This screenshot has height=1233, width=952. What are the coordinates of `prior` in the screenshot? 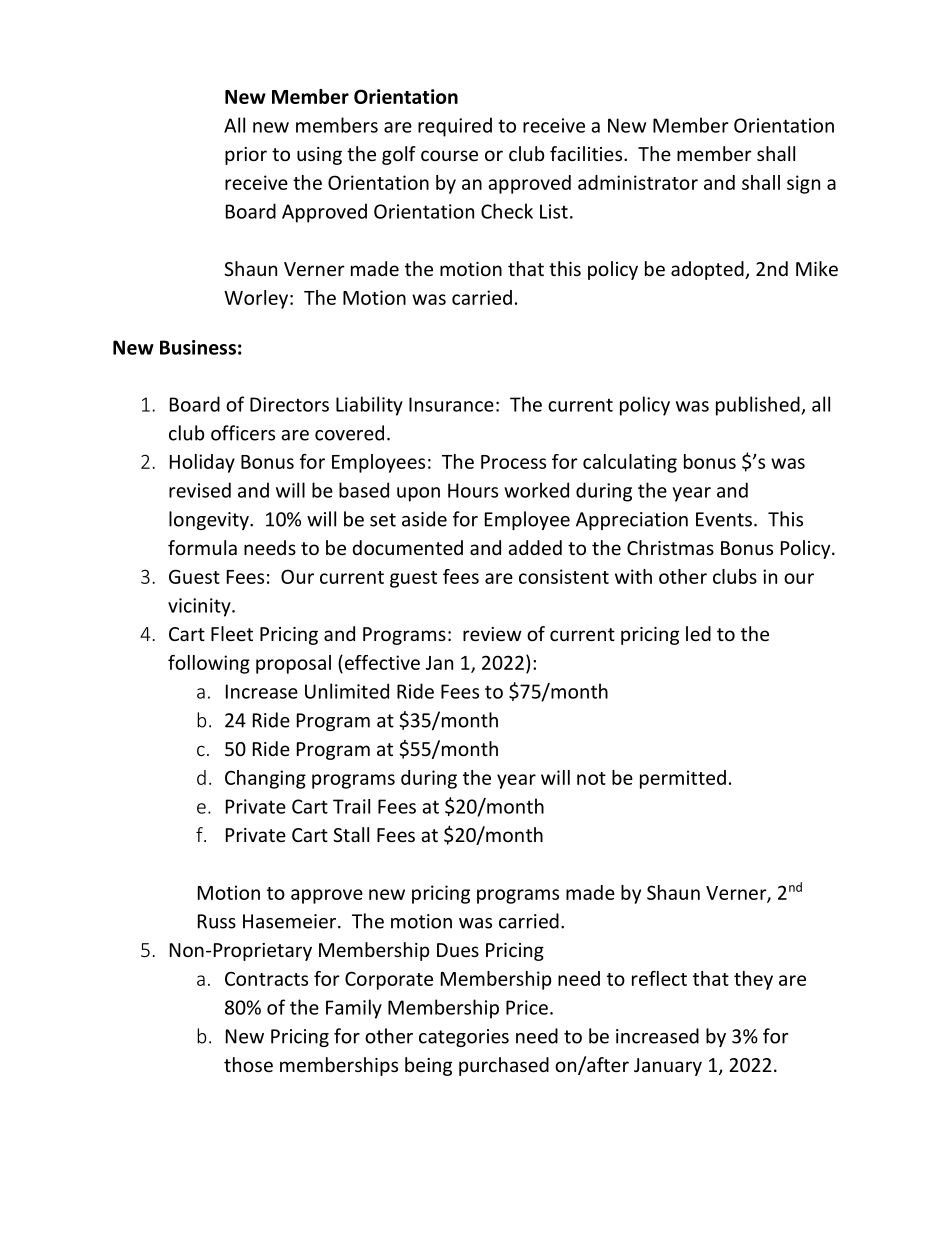 It's located at (246, 156).
